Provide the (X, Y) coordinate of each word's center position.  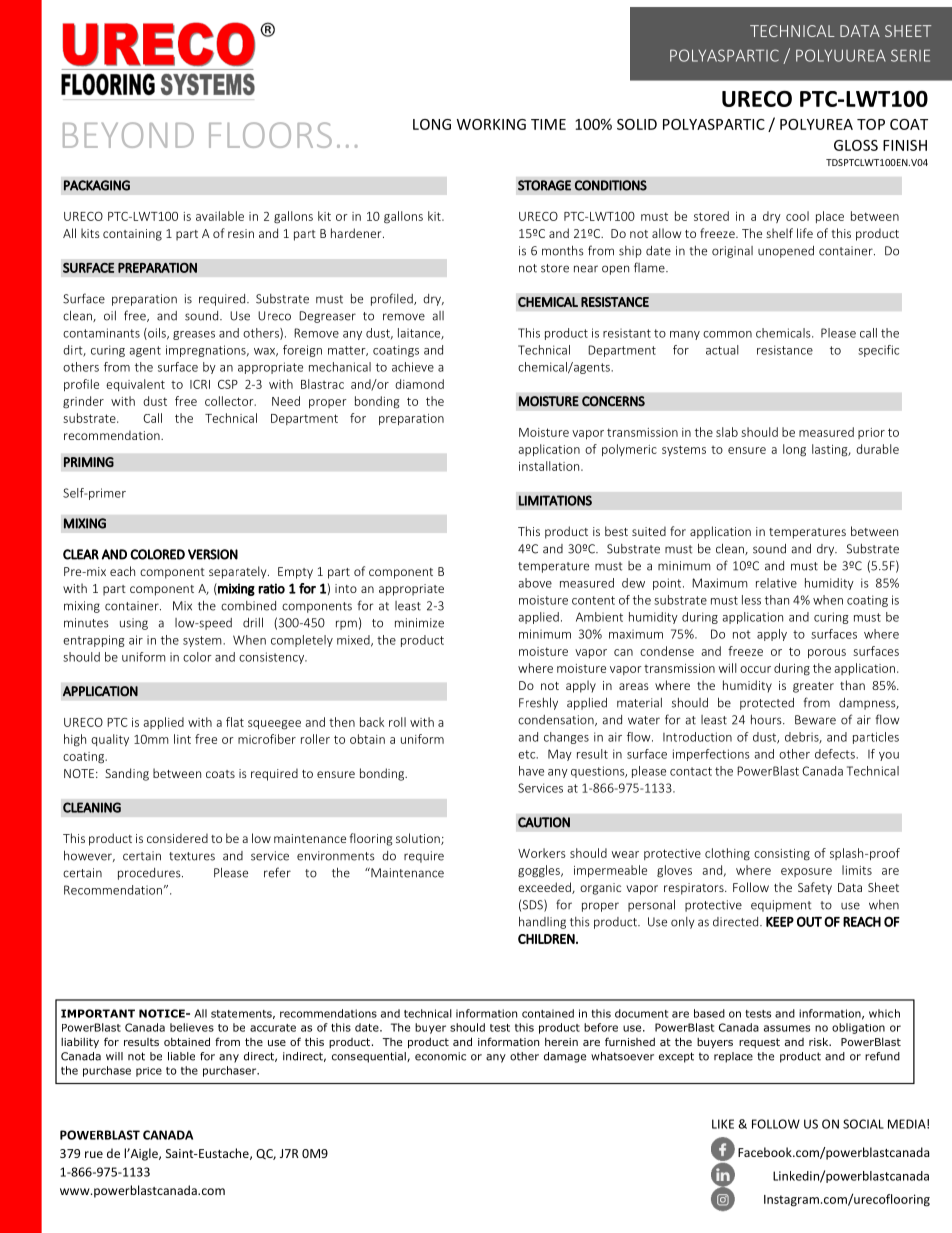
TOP (871, 124)
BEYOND (128, 135)
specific (878, 351)
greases (194, 335)
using (134, 624)
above (535, 583)
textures (192, 856)
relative (776, 583)
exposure (806, 872)
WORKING (491, 124)
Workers (541, 853)
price (149, 1072)
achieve (413, 367)
